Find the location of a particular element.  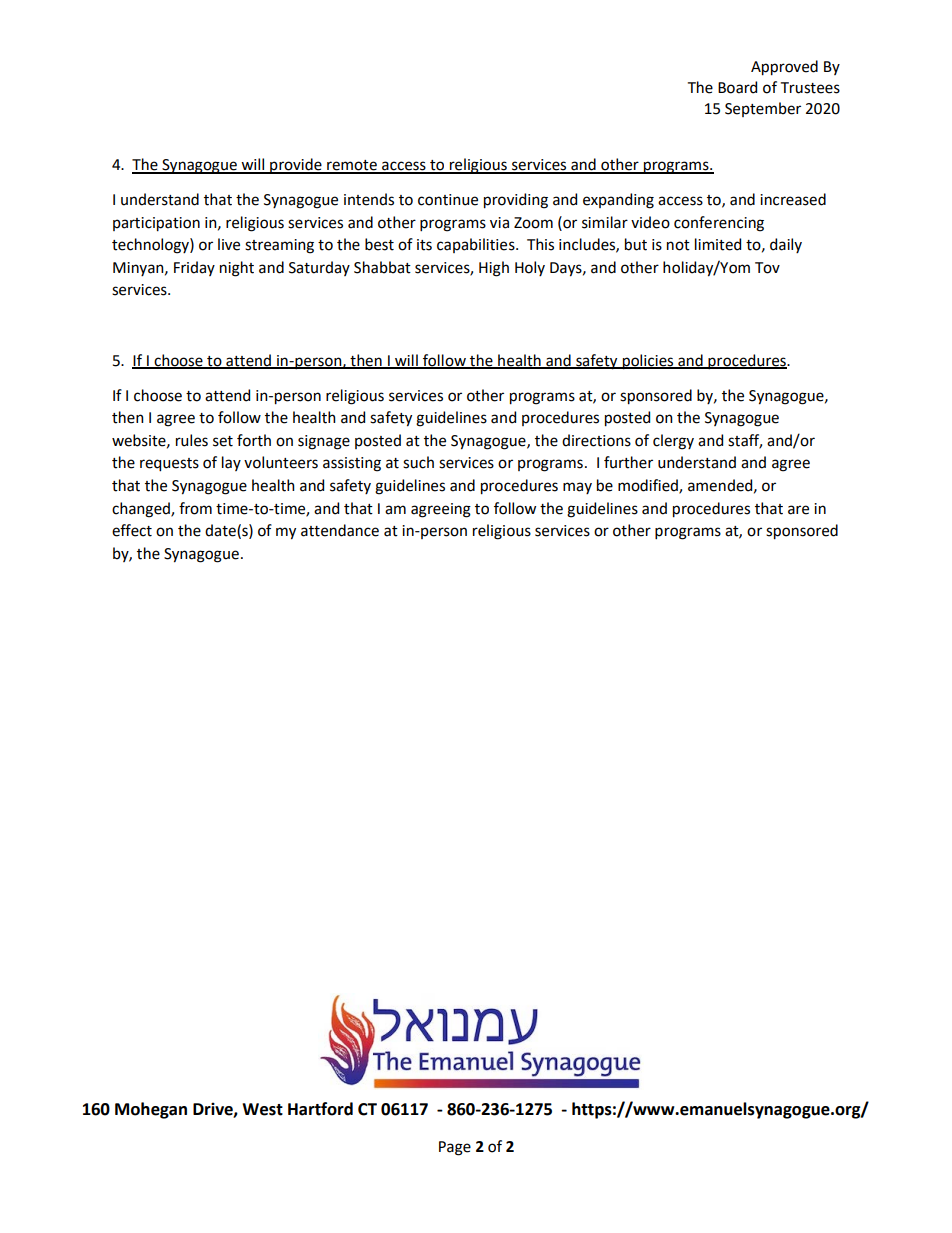

are is located at coordinates (798, 510).
